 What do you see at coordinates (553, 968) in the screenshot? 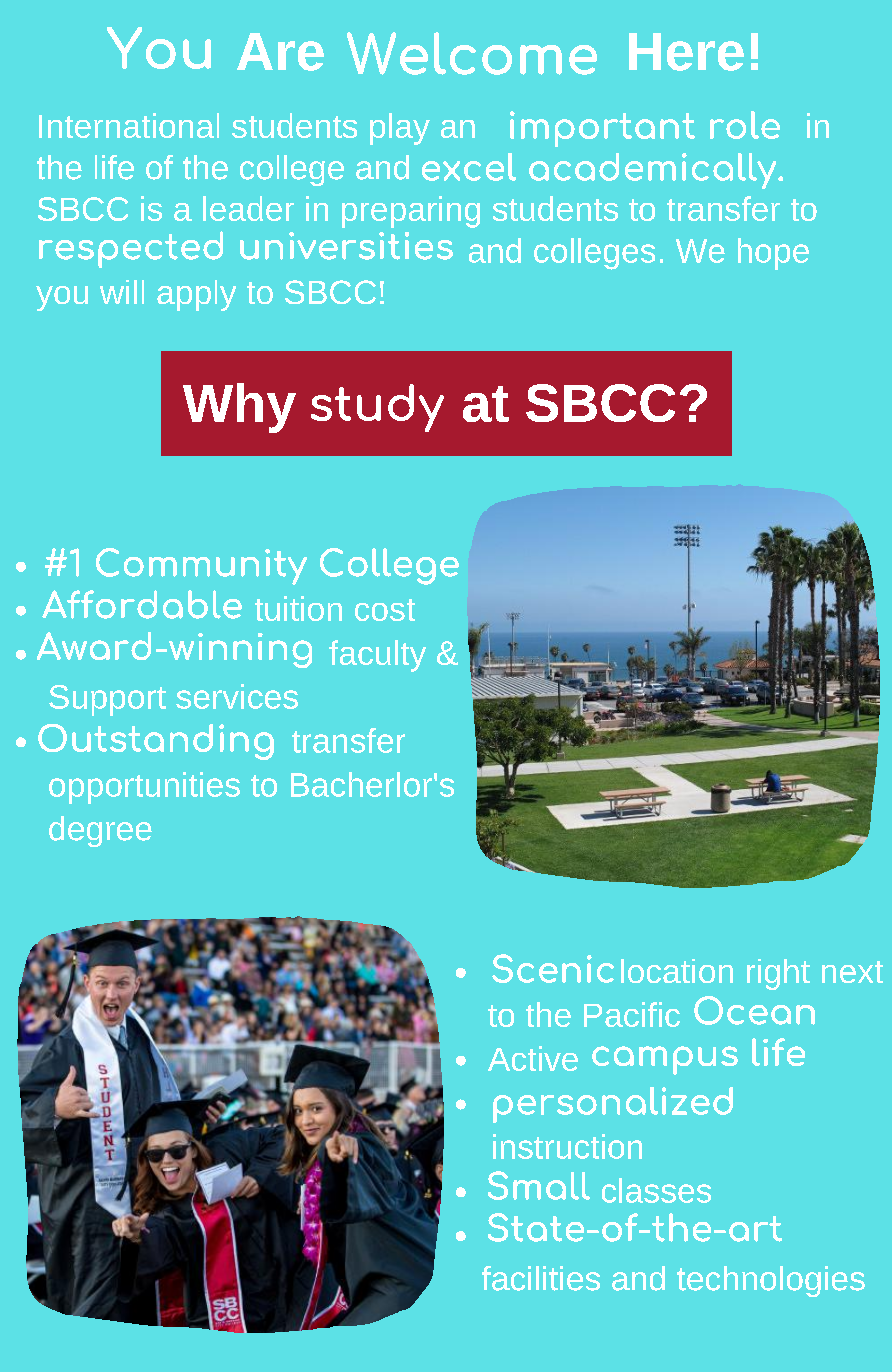
I see `Scenic` at bounding box center [553, 968].
